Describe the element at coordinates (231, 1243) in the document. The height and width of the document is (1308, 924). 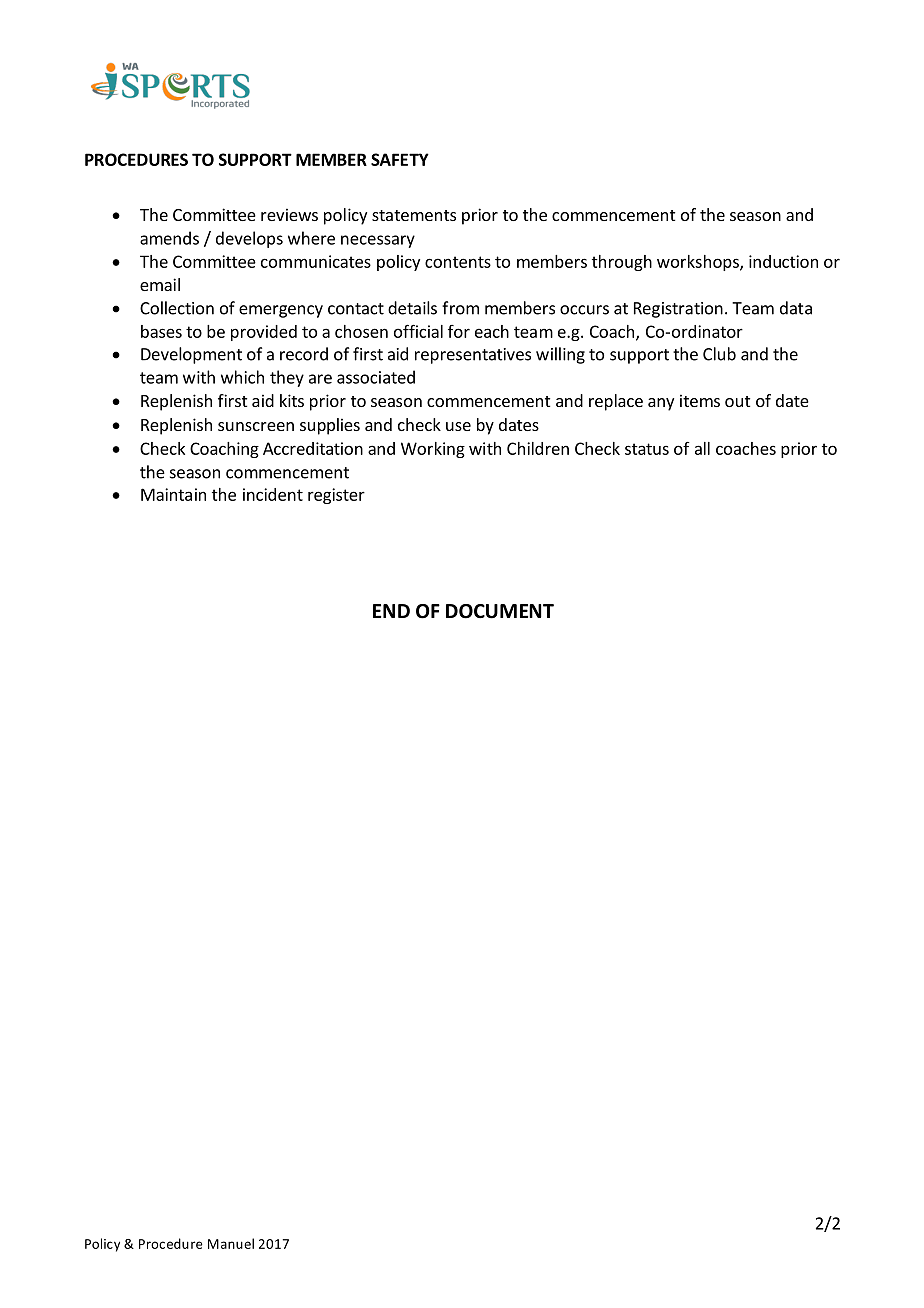
I see `Manuel` at that location.
